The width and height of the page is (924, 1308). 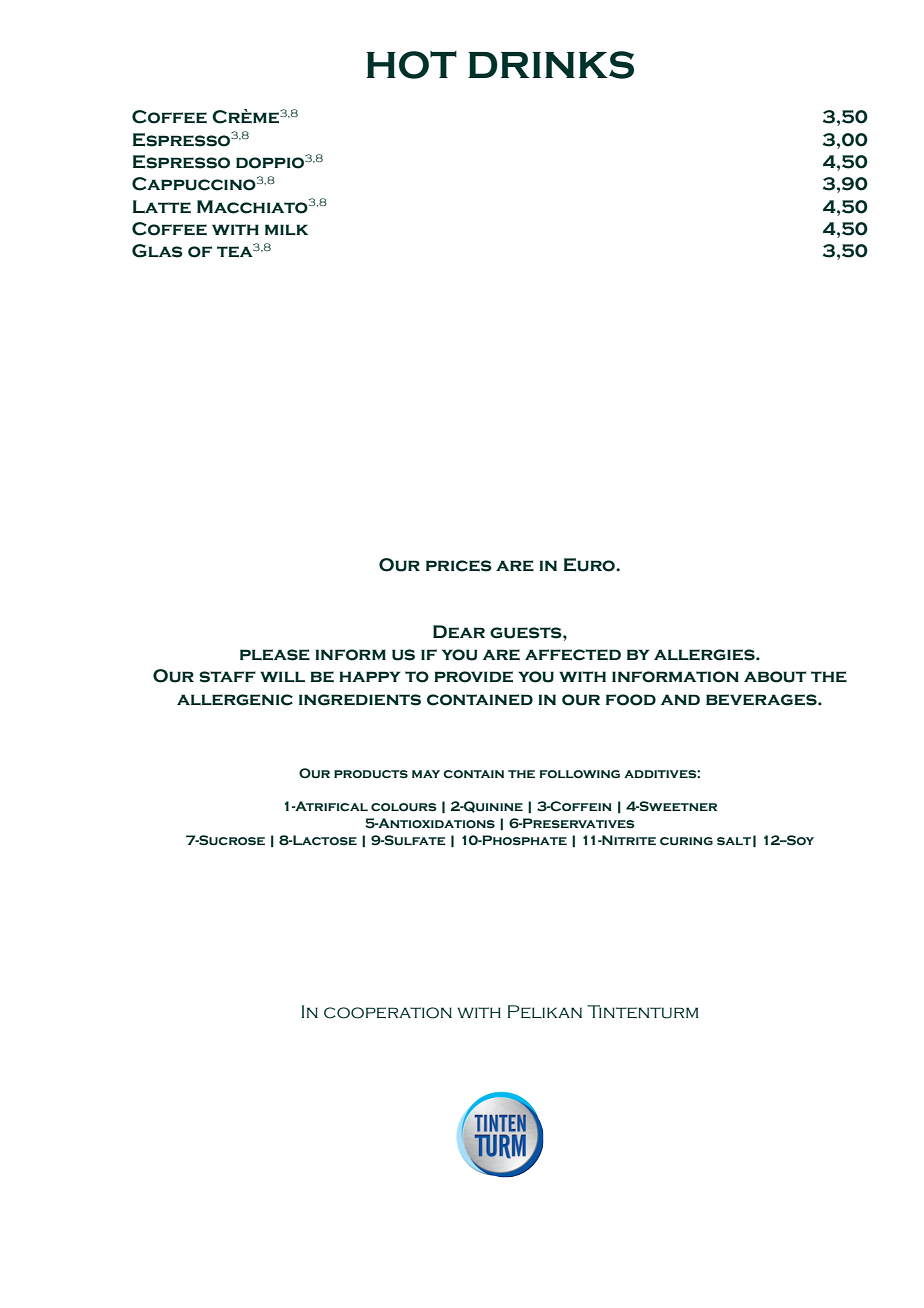 What do you see at coordinates (411, 65) in the page?
I see `HOT` at bounding box center [411, 65].
